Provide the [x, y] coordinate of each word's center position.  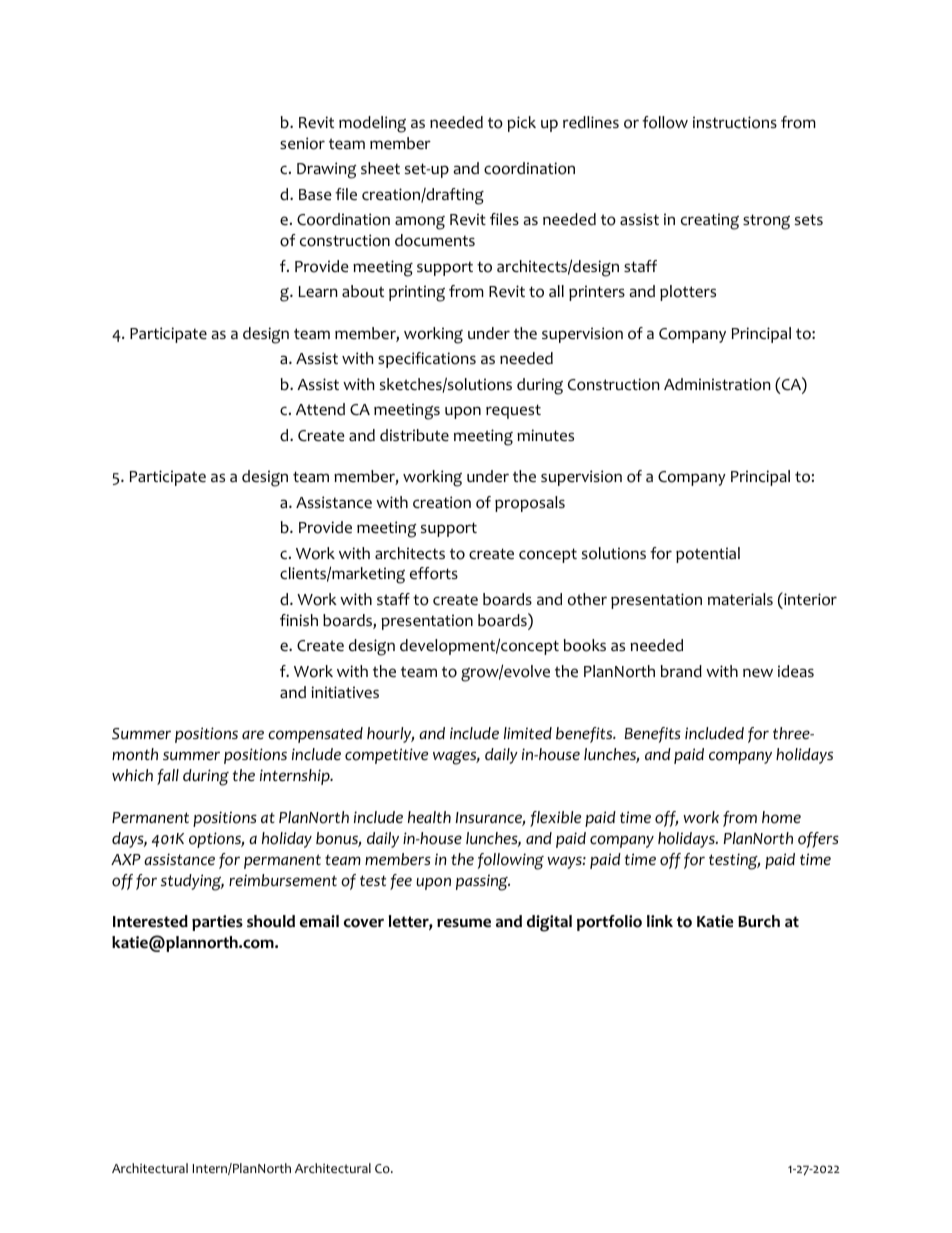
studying [192, 882]
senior [302, 143]
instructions [735, 122]
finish [299, 620]
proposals [530, 504]
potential [708, 555]
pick [521, 124]
